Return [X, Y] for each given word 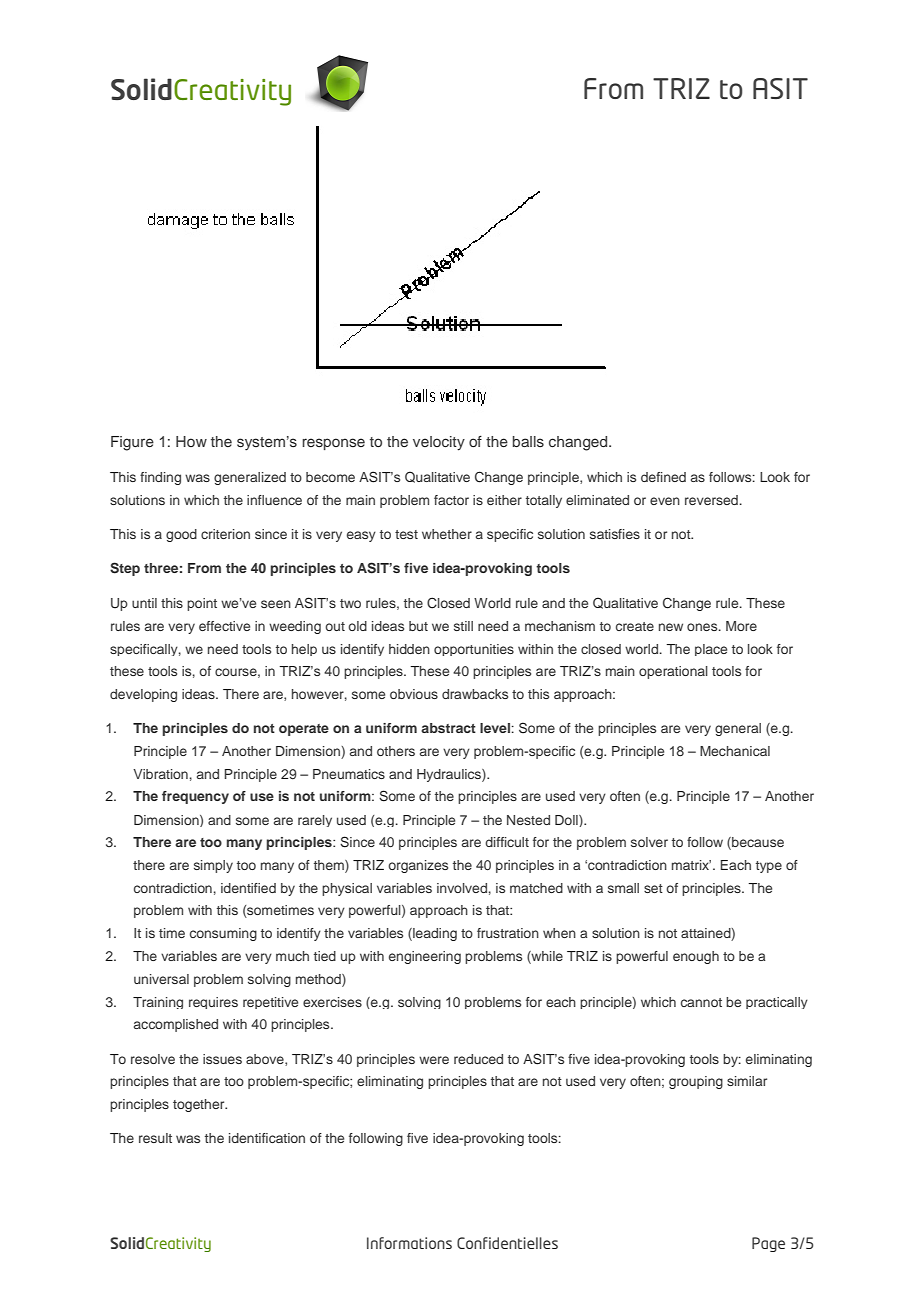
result [155, 1138]
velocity [439, 443]
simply [213, 866]
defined [663, 477]
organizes [418, 866]
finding [160, 478]
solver [649, 842]
